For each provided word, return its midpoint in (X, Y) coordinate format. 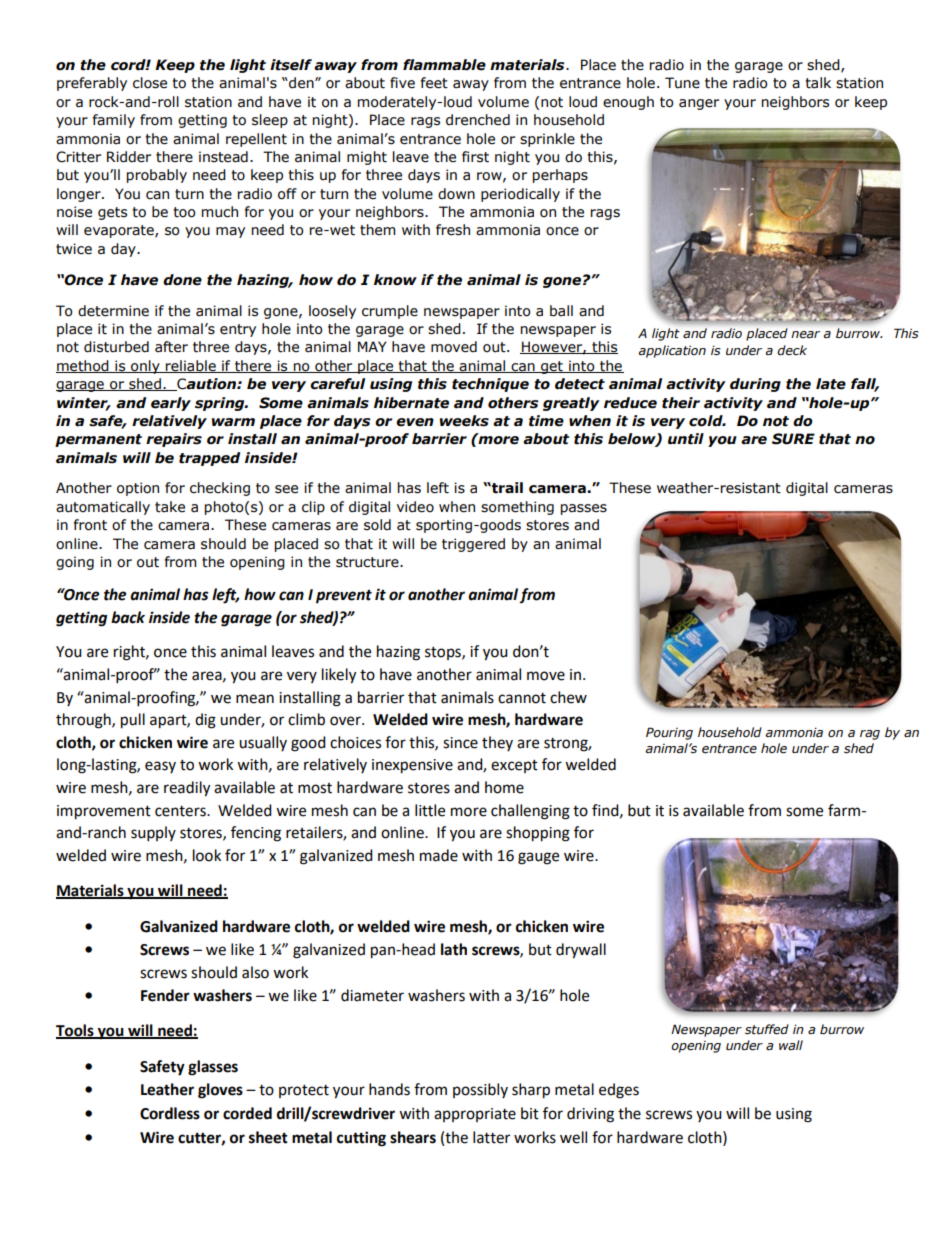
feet (434, 83)
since (460, 743)
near (805, 334)
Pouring (669, 733)
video (415, 507)
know (395, 280)
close (150, 83)
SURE (793, 439)
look (207, 855)
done (182, 280)
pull (133, 721)
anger (699, 104)
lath (454, 949)
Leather (167, 1089)
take (170, 507)
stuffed (767, 1029)
